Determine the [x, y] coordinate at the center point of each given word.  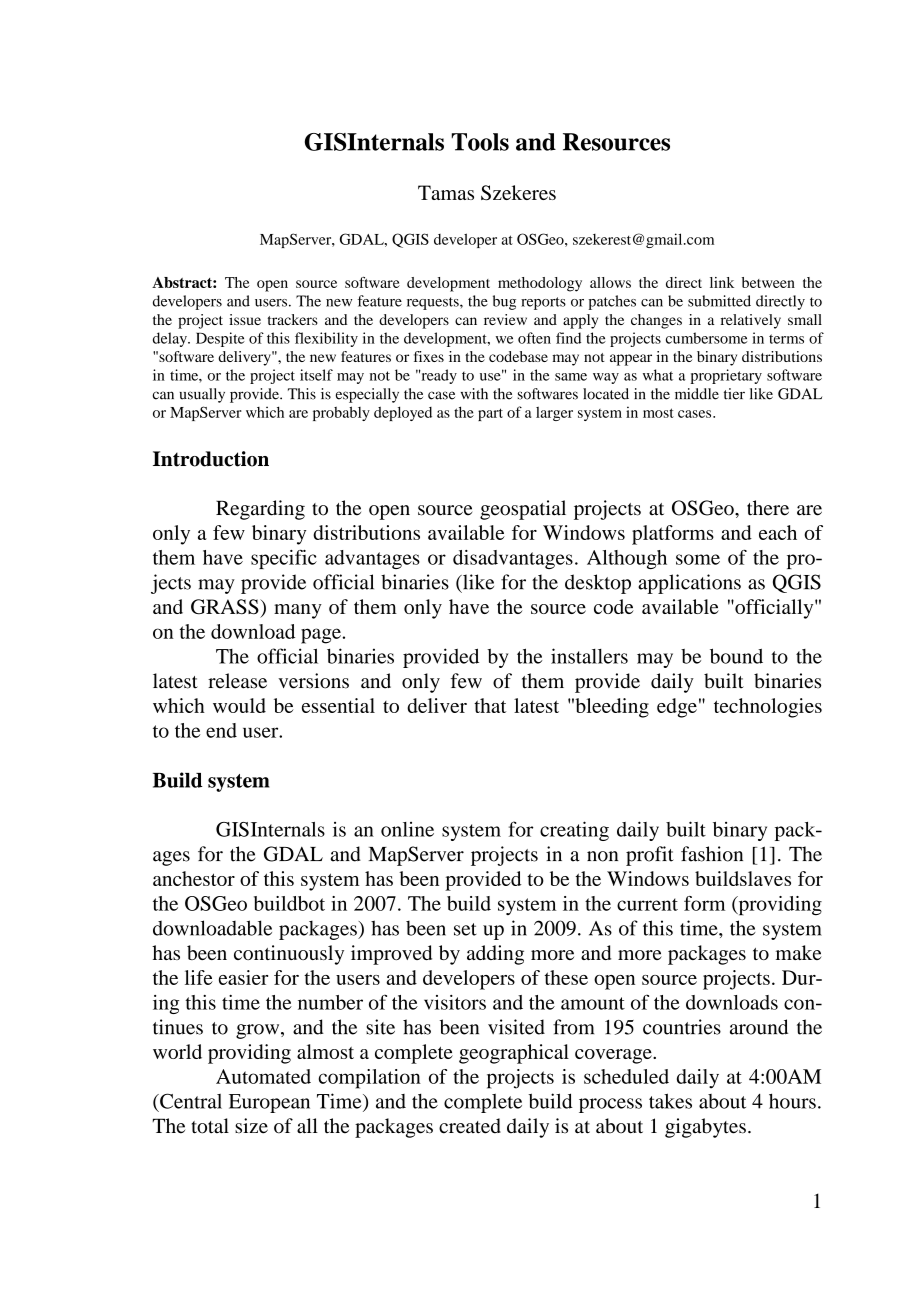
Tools [480, 142]
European [269, 1103]
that [490, 705]
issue [245, 319]
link [722, 282]
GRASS [226, 607]
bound [736, 656]
